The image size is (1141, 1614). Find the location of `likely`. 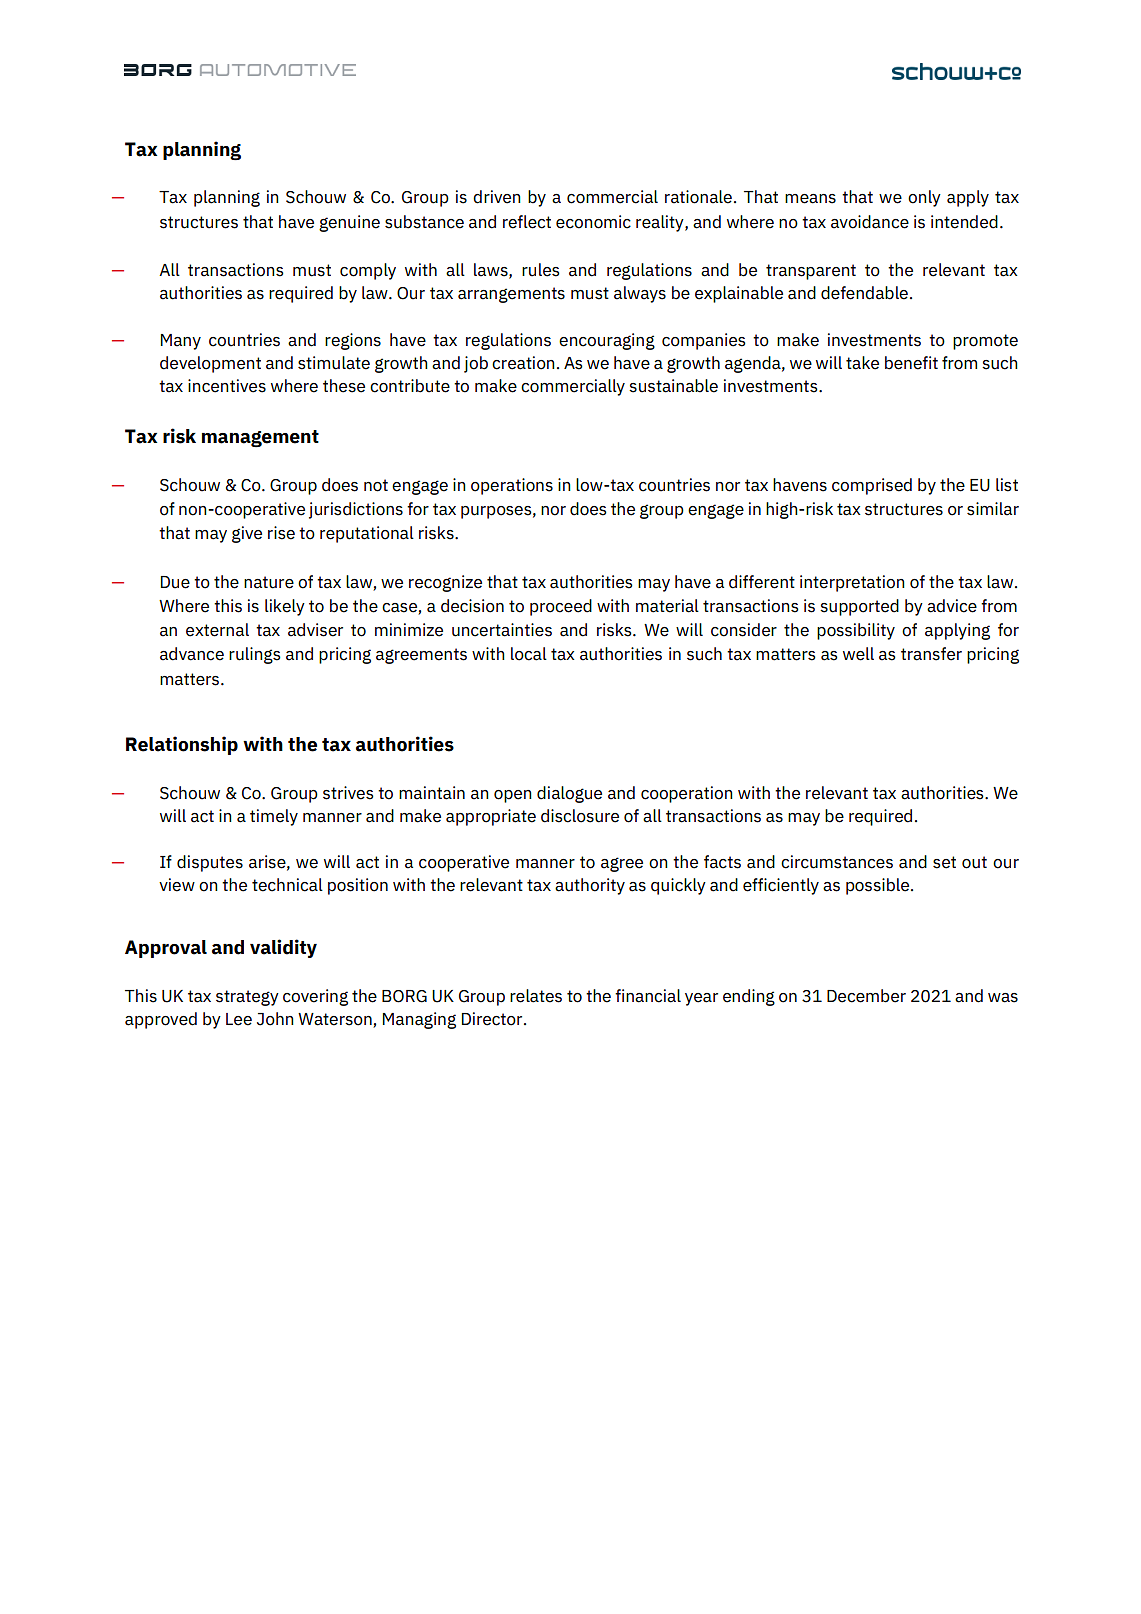

likely is located at coordinates (285, 607).
